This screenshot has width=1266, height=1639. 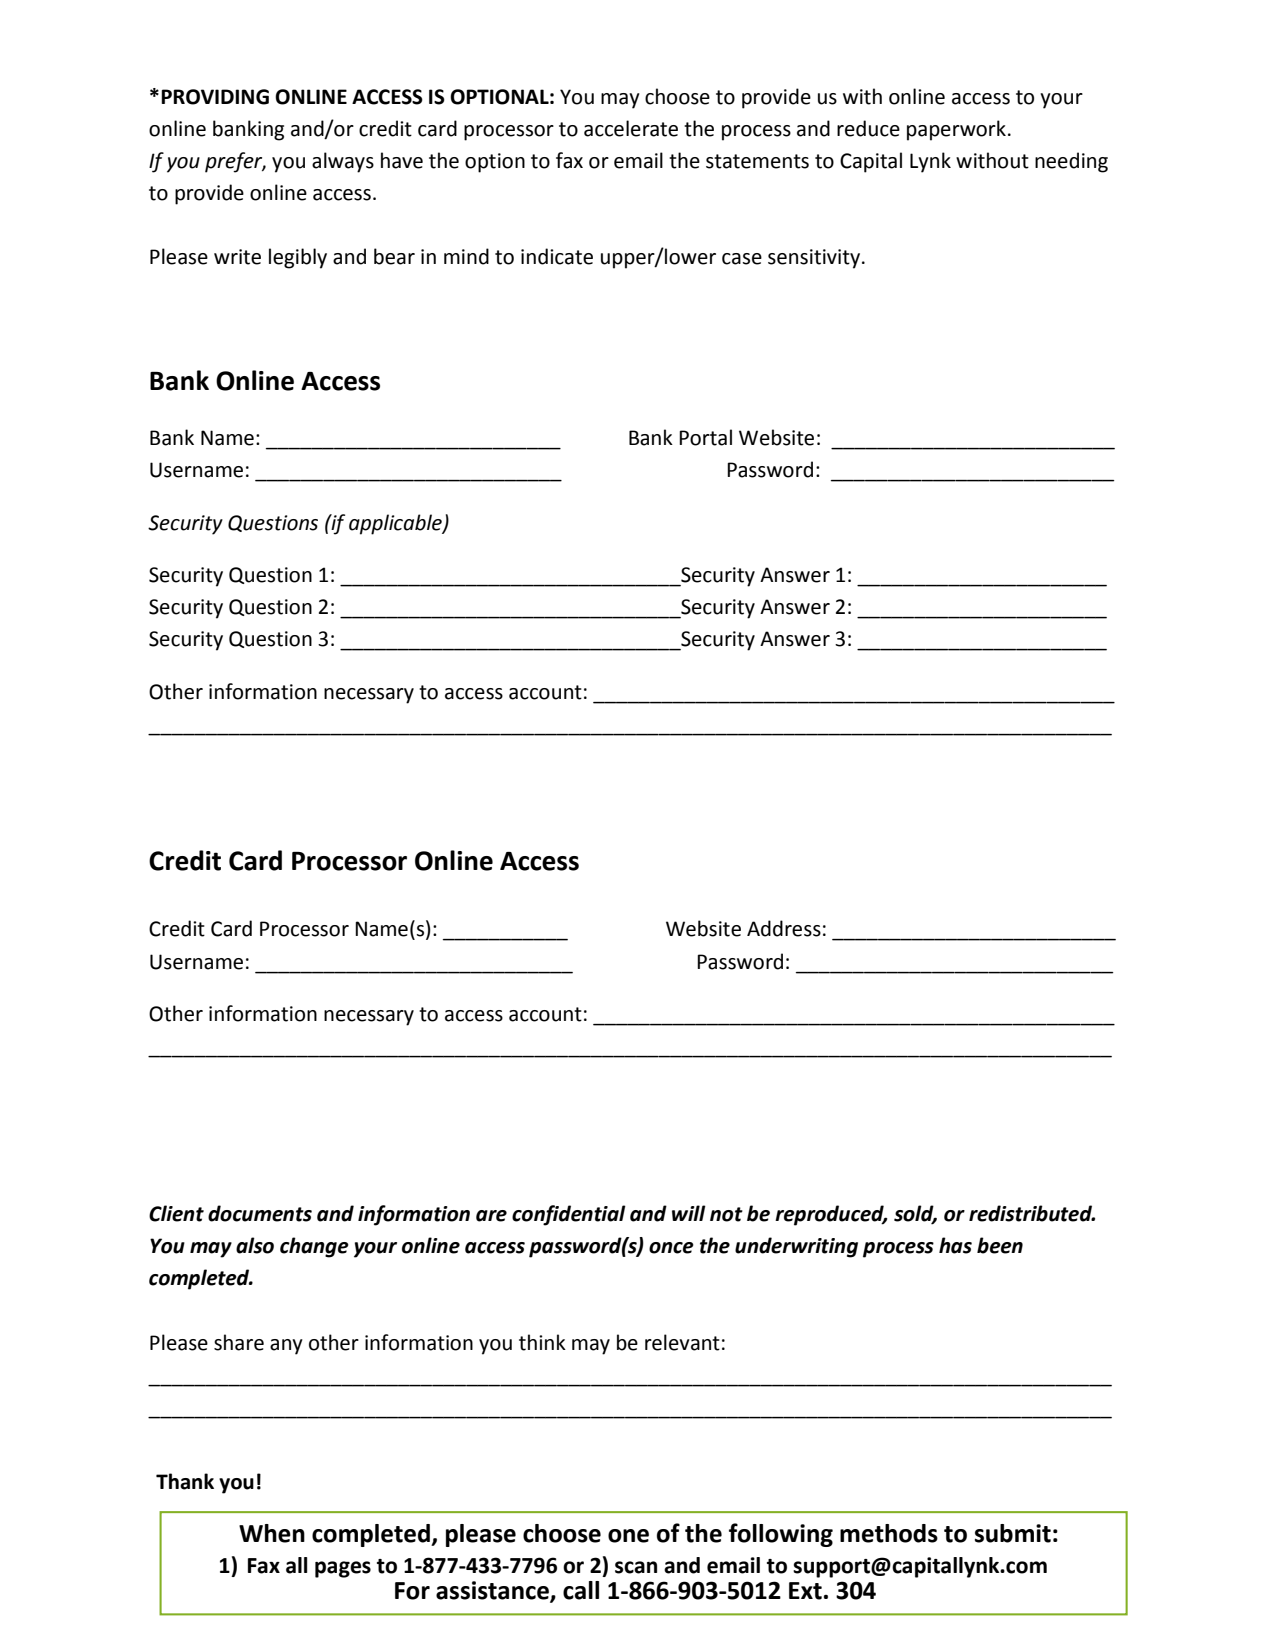 I want to click on always, so click(x=343, y=162).
